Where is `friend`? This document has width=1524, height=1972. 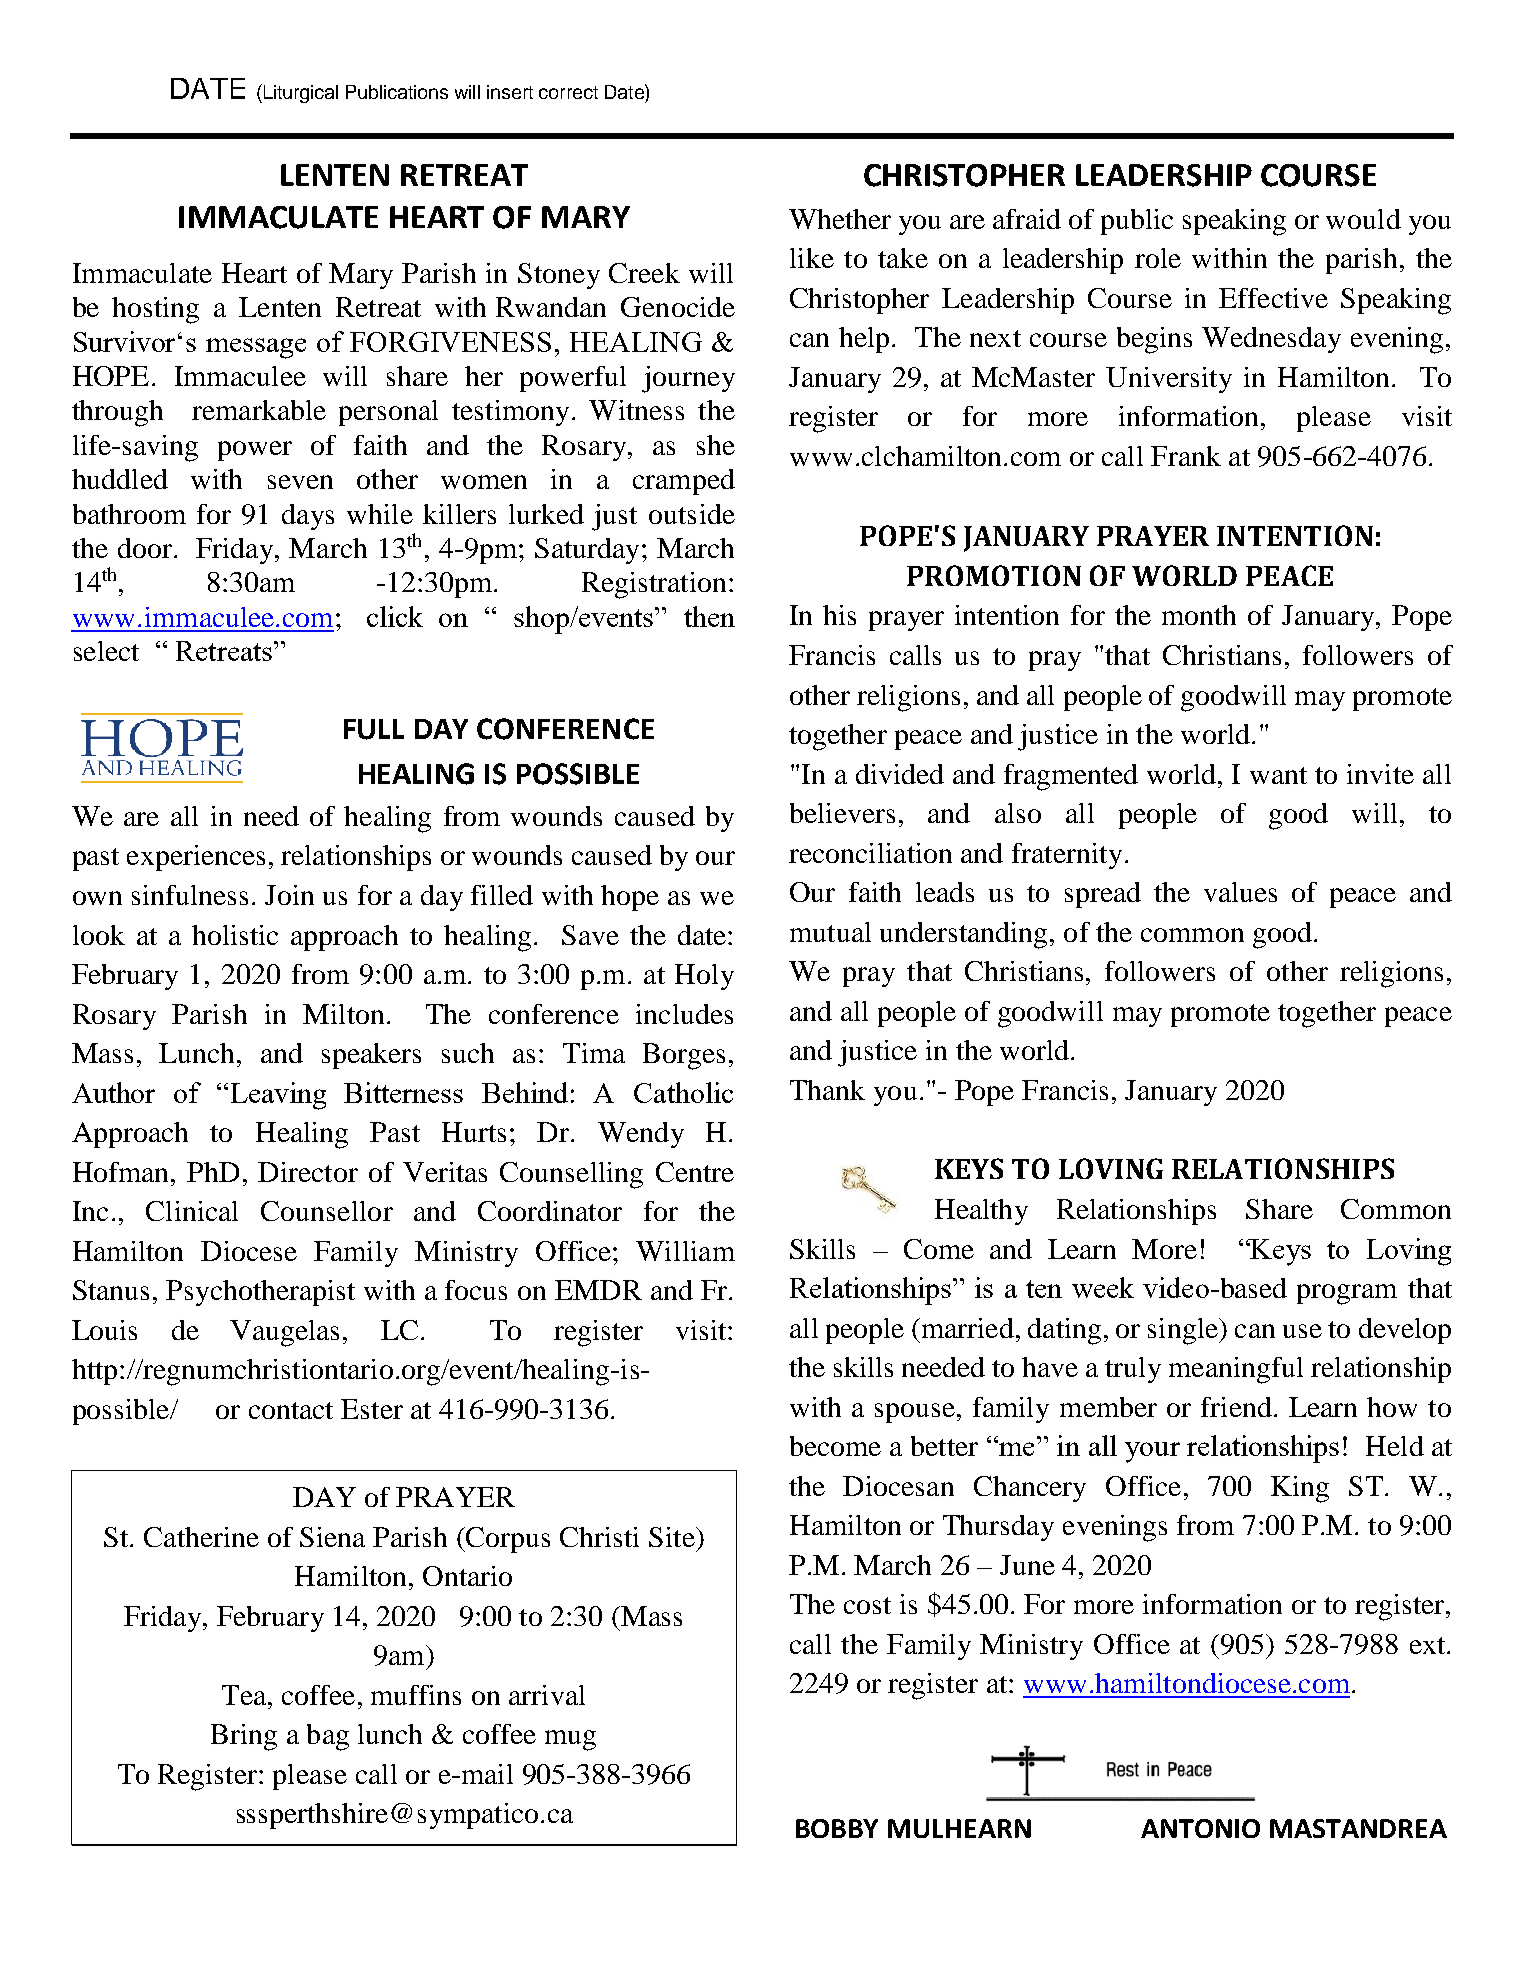
friend is located at coordinates (1236, 1407).
